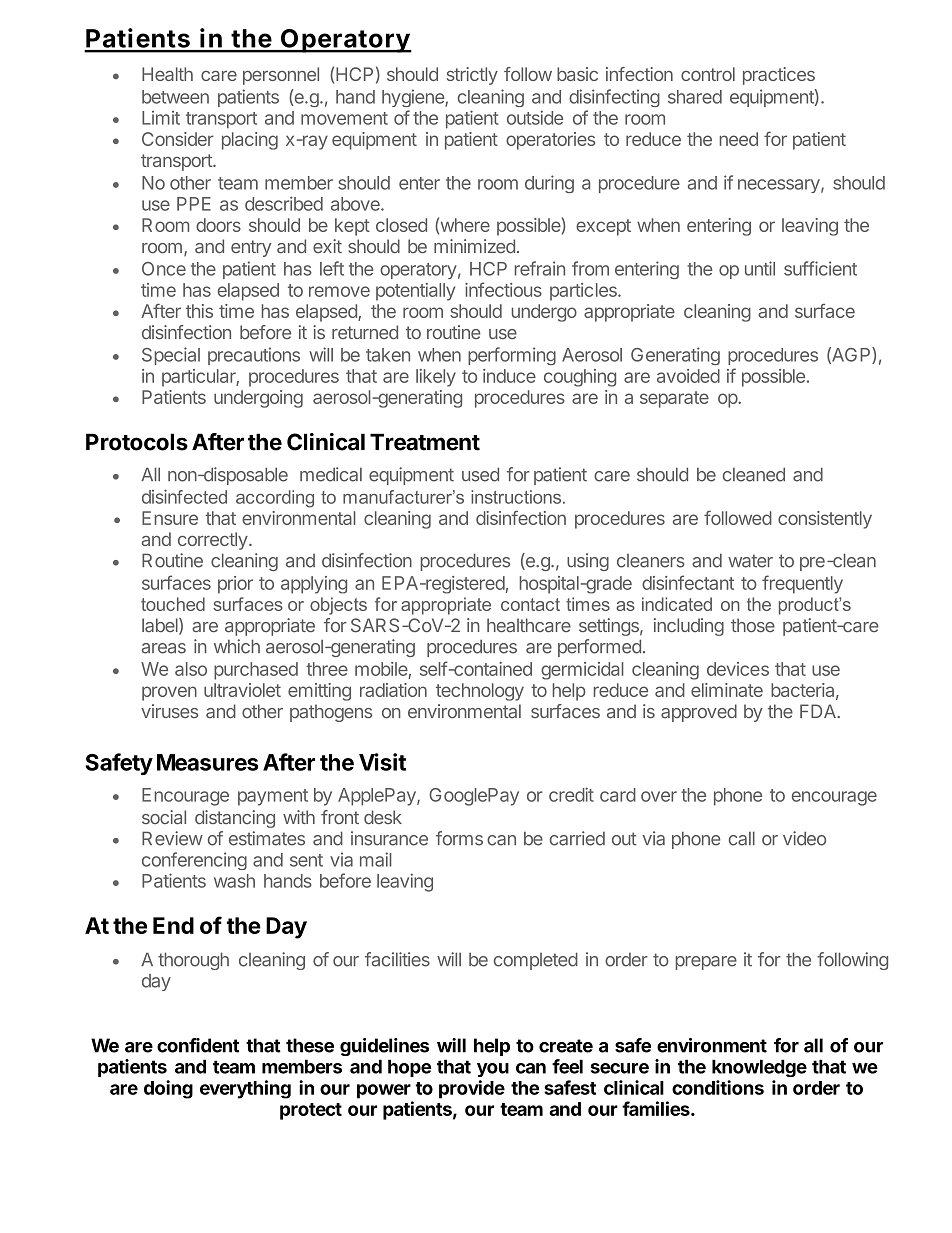 The height and width of the image is (1233, 952). What do you see at coordinates (472, 1089) in the image?
I see `provide` at bounding box center [472, 1089].
